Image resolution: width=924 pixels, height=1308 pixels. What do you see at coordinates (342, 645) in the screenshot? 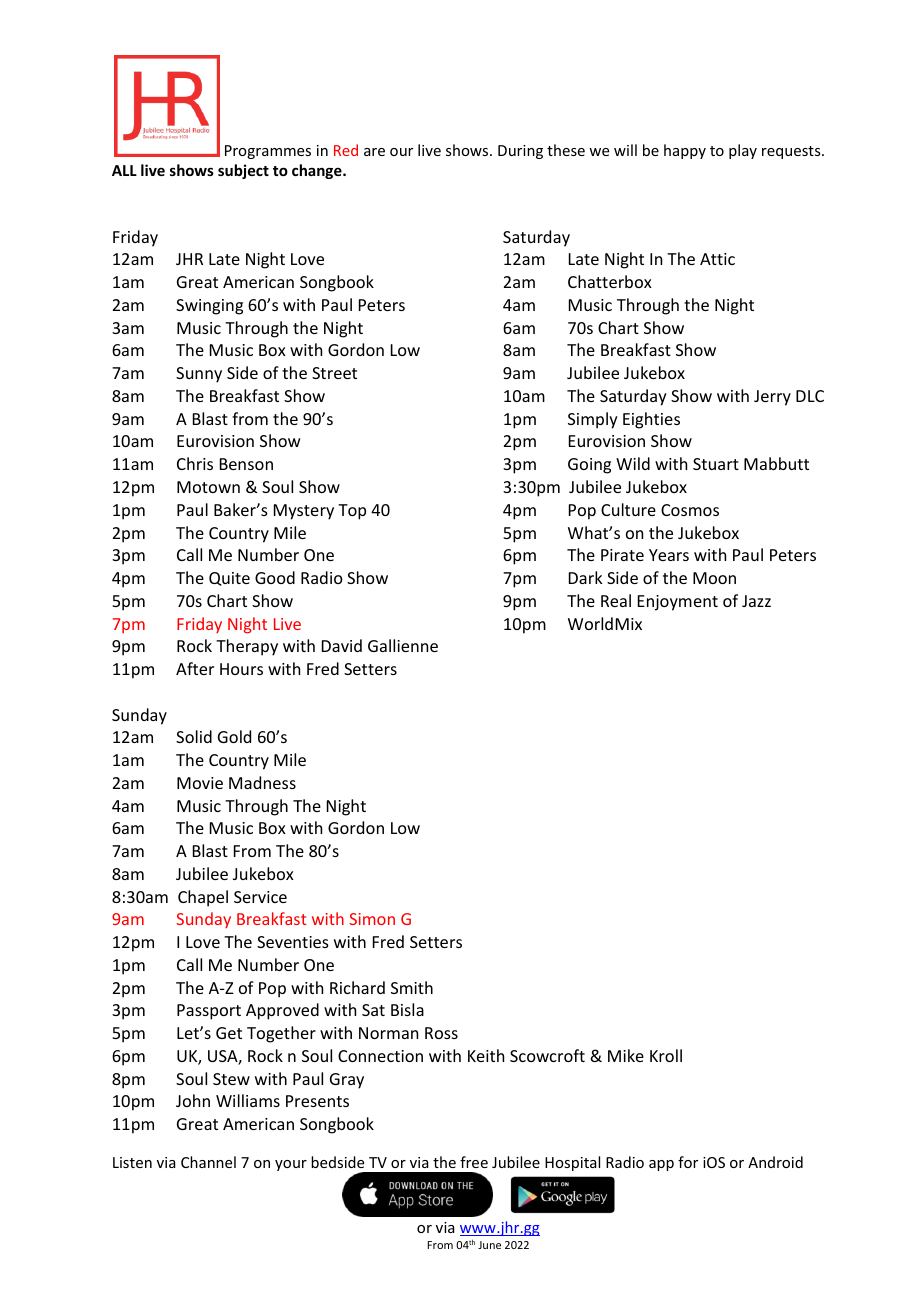
I see `David` at bounding box center [342, 645].
